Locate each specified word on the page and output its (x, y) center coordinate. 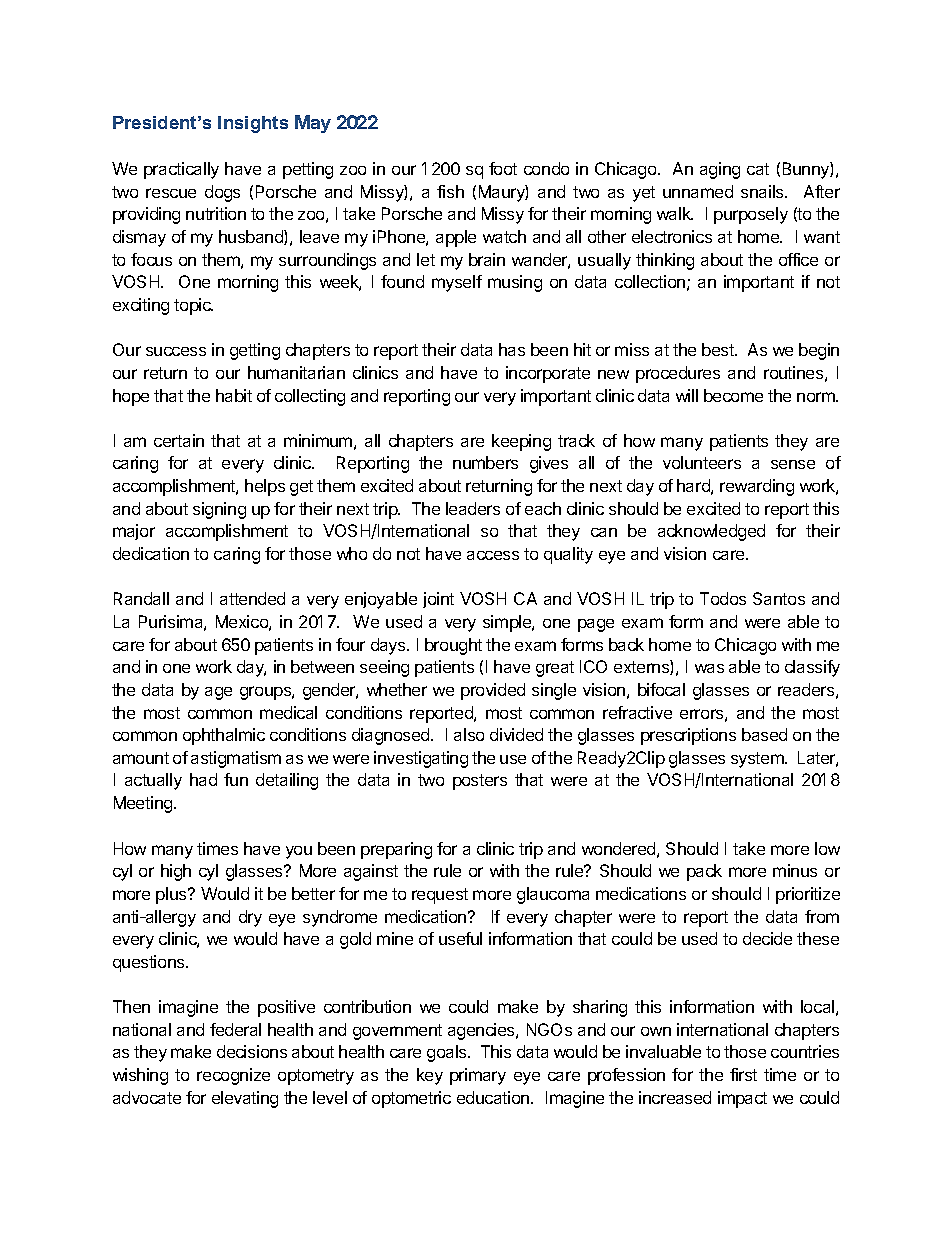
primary (478, 1076)
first (743, 1074)
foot (503, 168)
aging (720, 170)
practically (181, 170)
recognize (233, 1076)
